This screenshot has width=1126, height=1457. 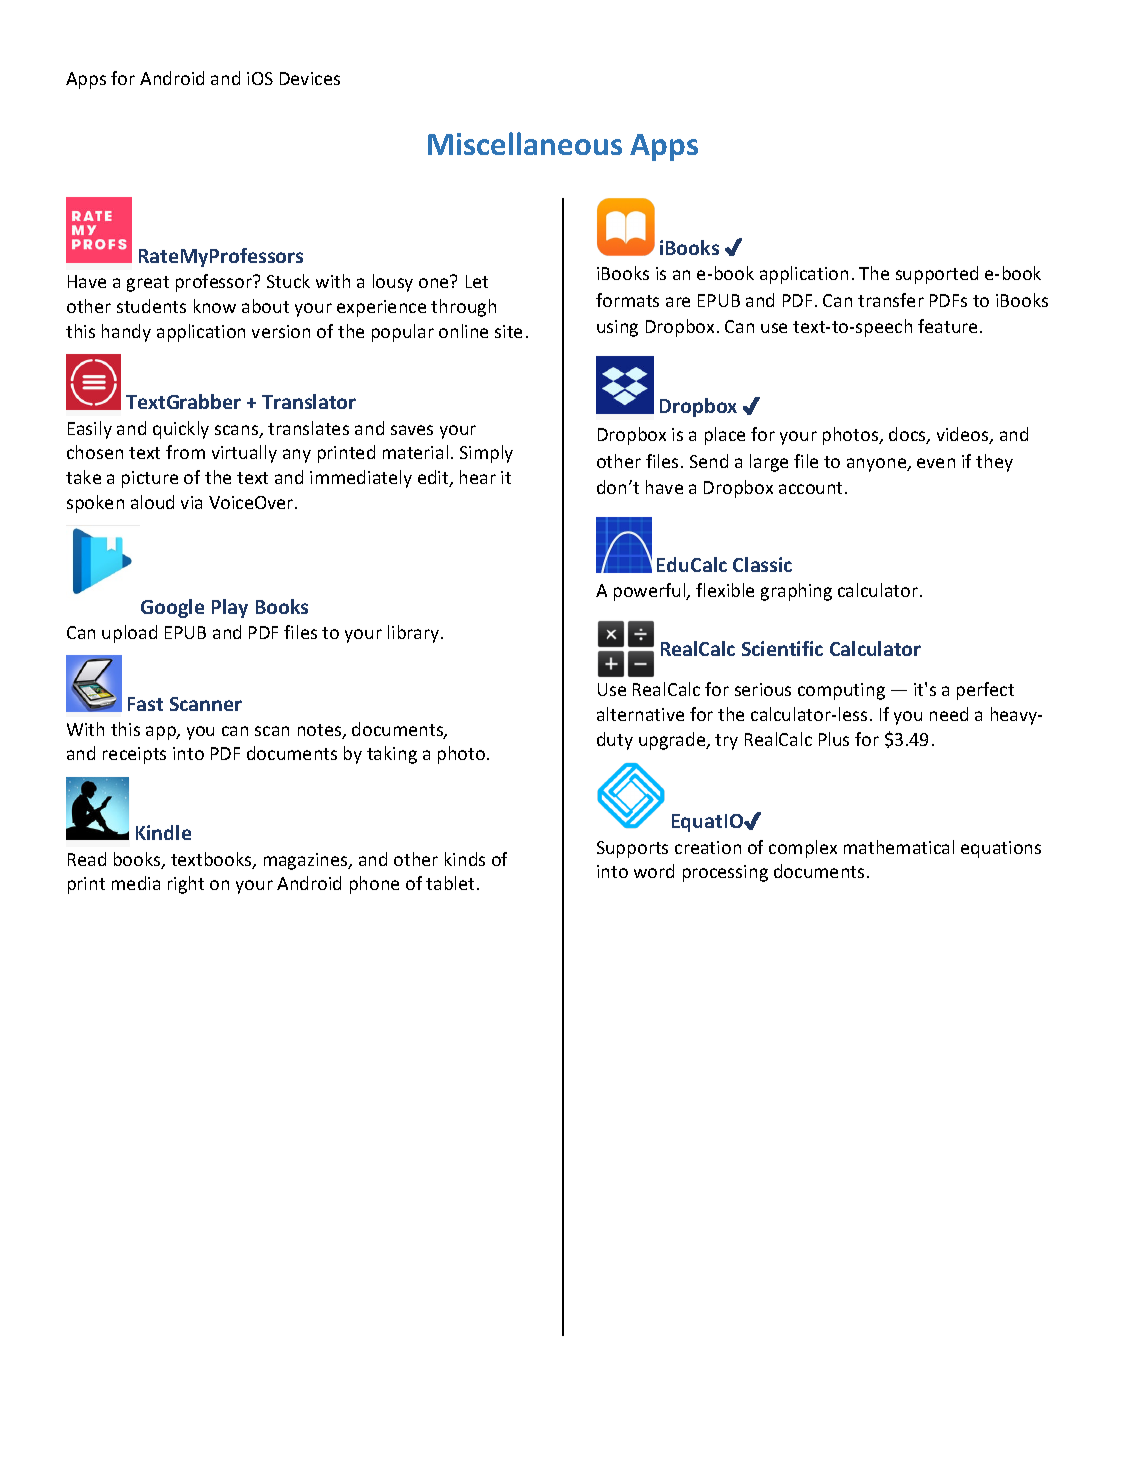 What do you see at coordinates (186, 885) in the screenshot?
I see `right` at bounding box center [186, 885].
